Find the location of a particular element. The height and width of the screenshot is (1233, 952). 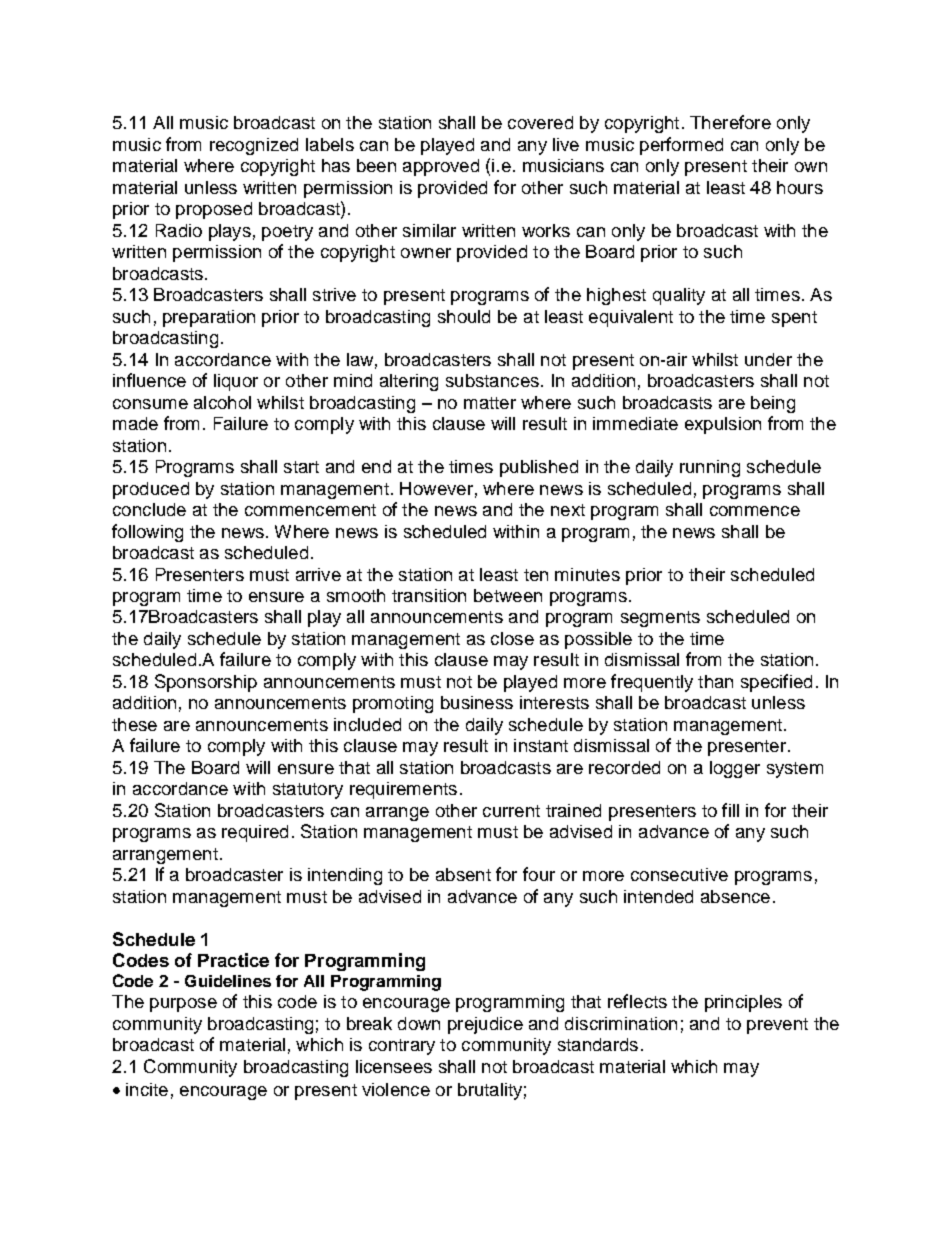

approved is located at coordinates (441, 167).
